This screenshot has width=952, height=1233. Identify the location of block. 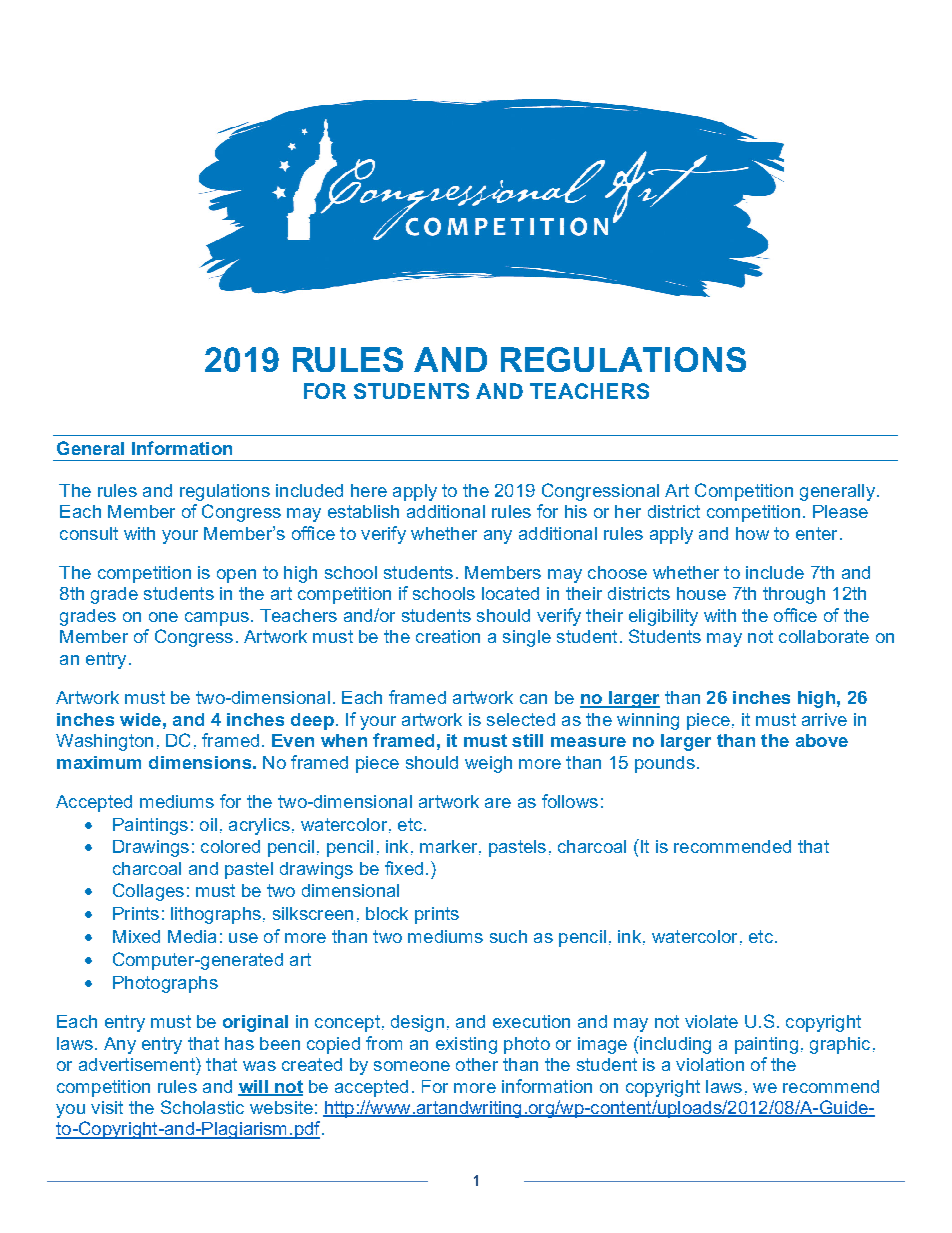
(387, 913).
